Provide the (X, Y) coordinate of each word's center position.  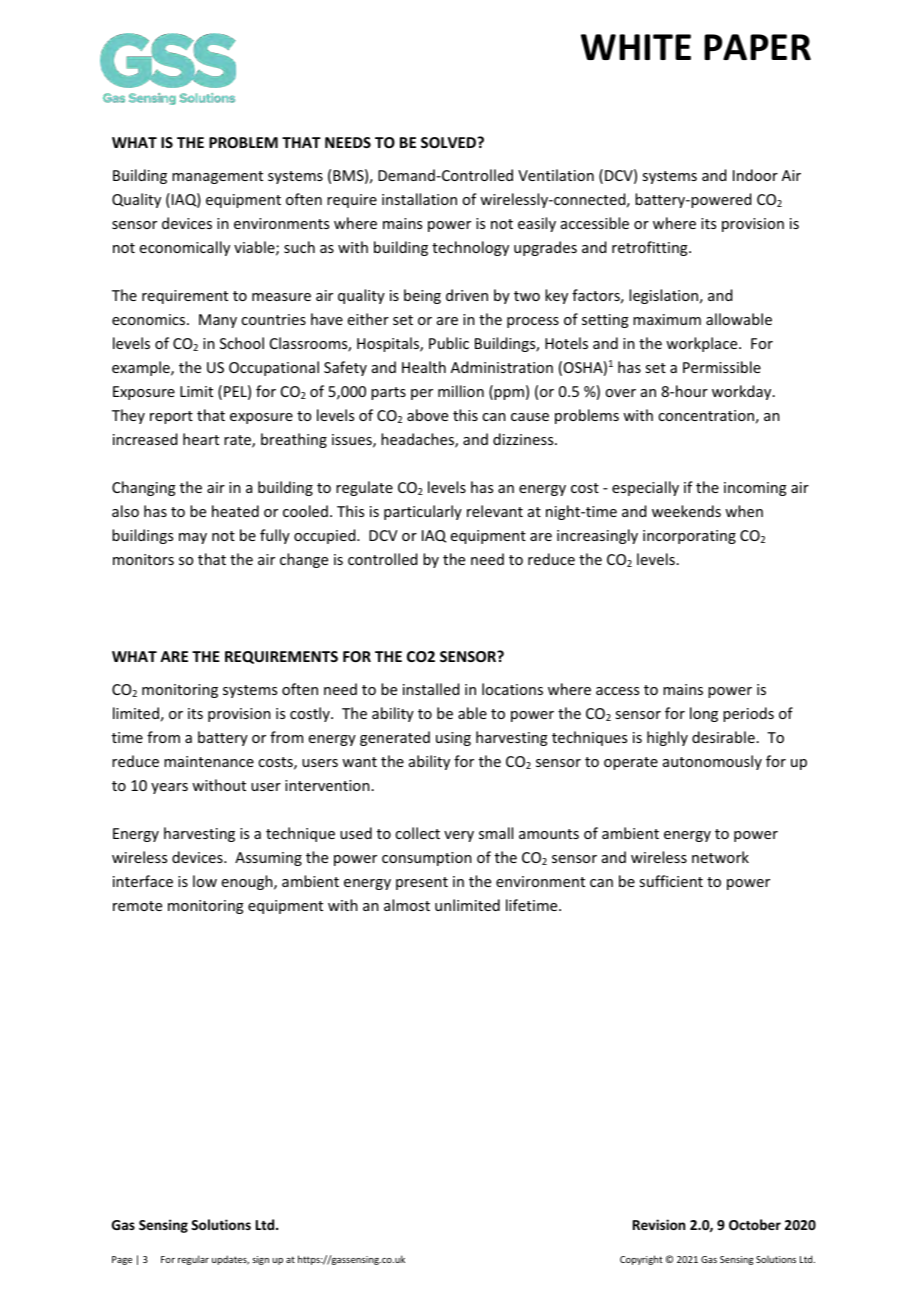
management (217, 177)
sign (260, 1260)
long (704, 714)
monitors (143, 559)
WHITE (636, 47)
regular (193, 1260)
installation (419, 199)
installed (431, 689)
